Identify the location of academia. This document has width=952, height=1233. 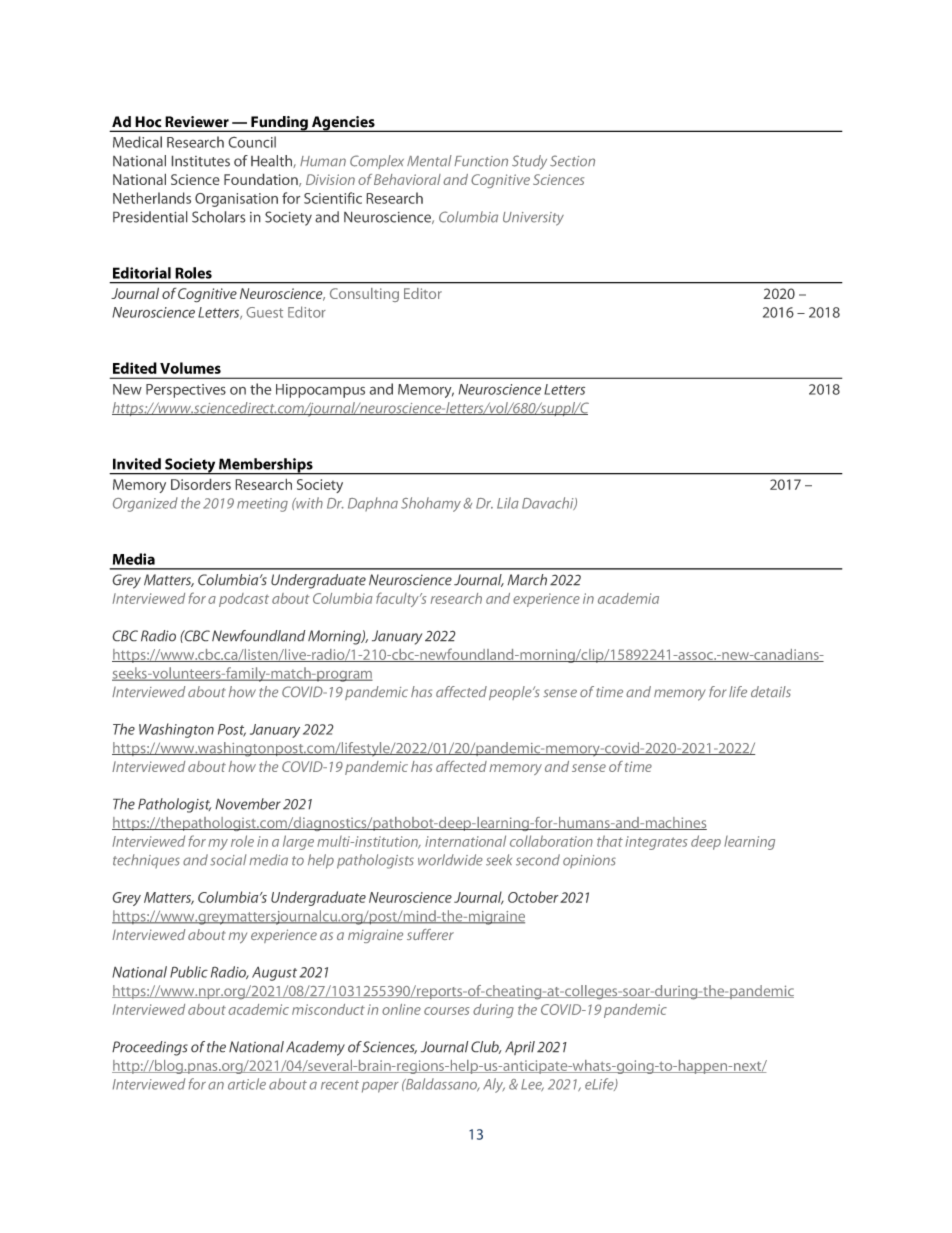
(628, 598).
